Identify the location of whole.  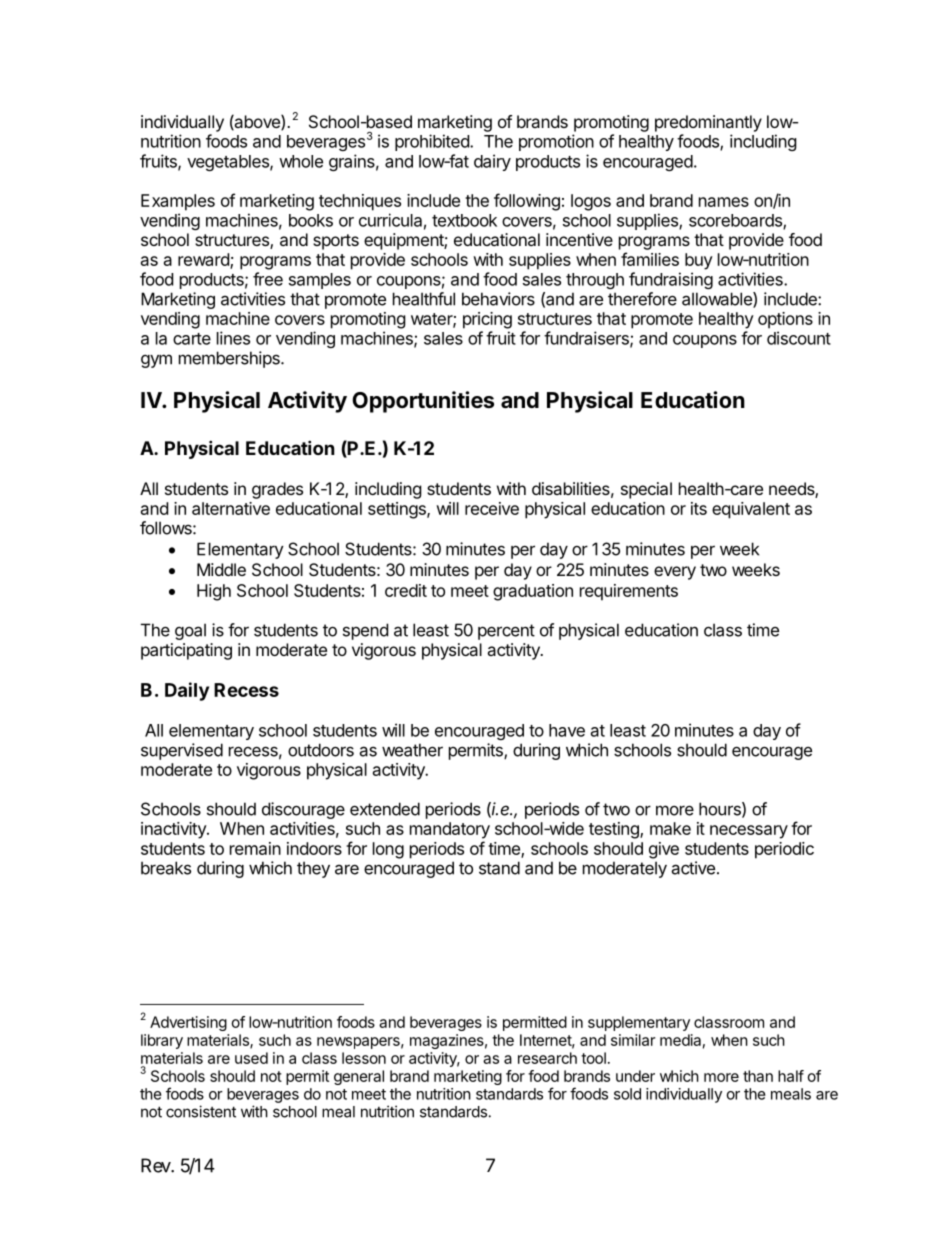
(301, 161).
